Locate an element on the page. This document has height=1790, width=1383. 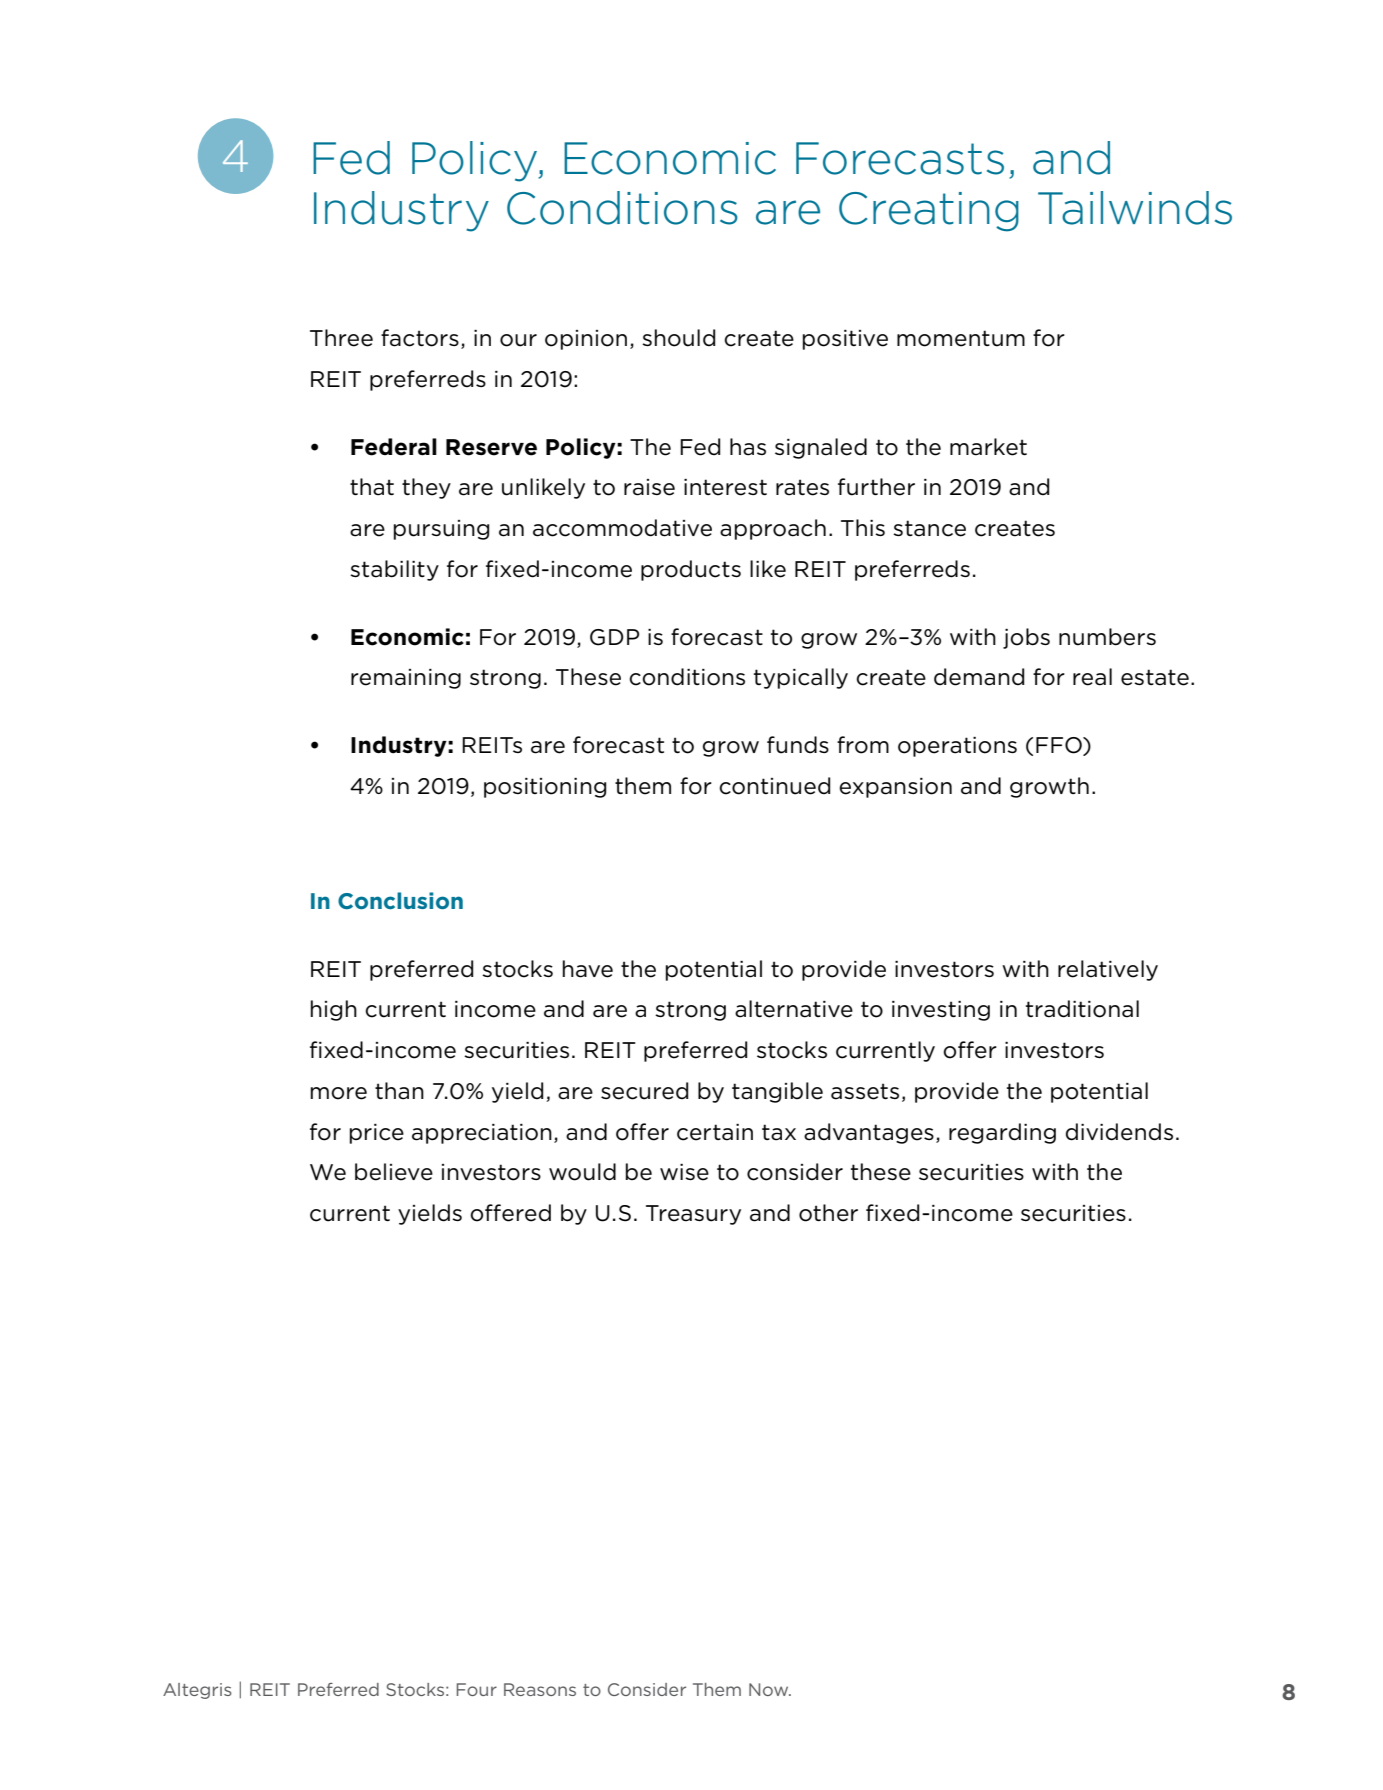
Four is located at coordinates (477, 1689).
